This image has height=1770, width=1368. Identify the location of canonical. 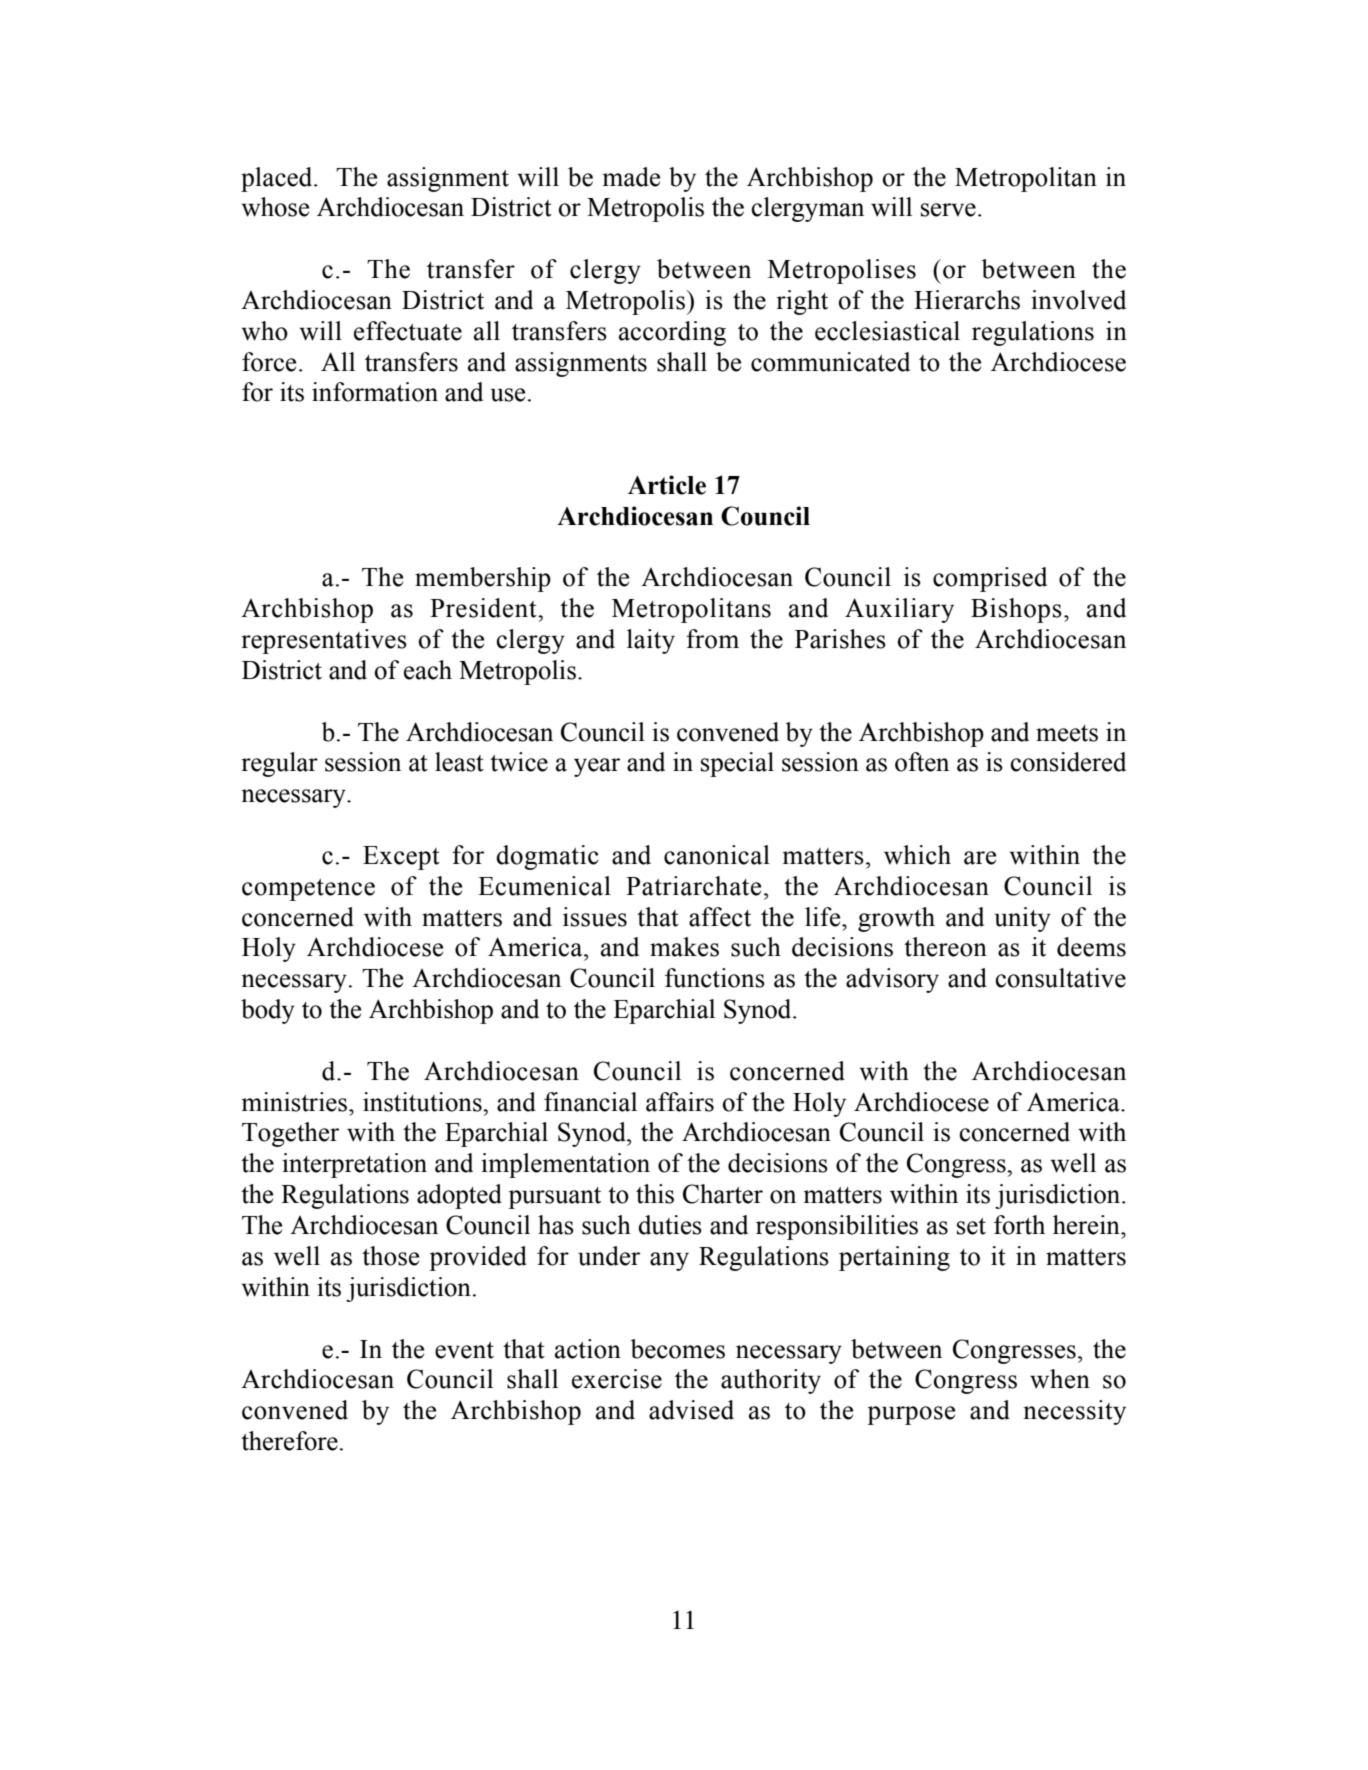
(717, 855).
